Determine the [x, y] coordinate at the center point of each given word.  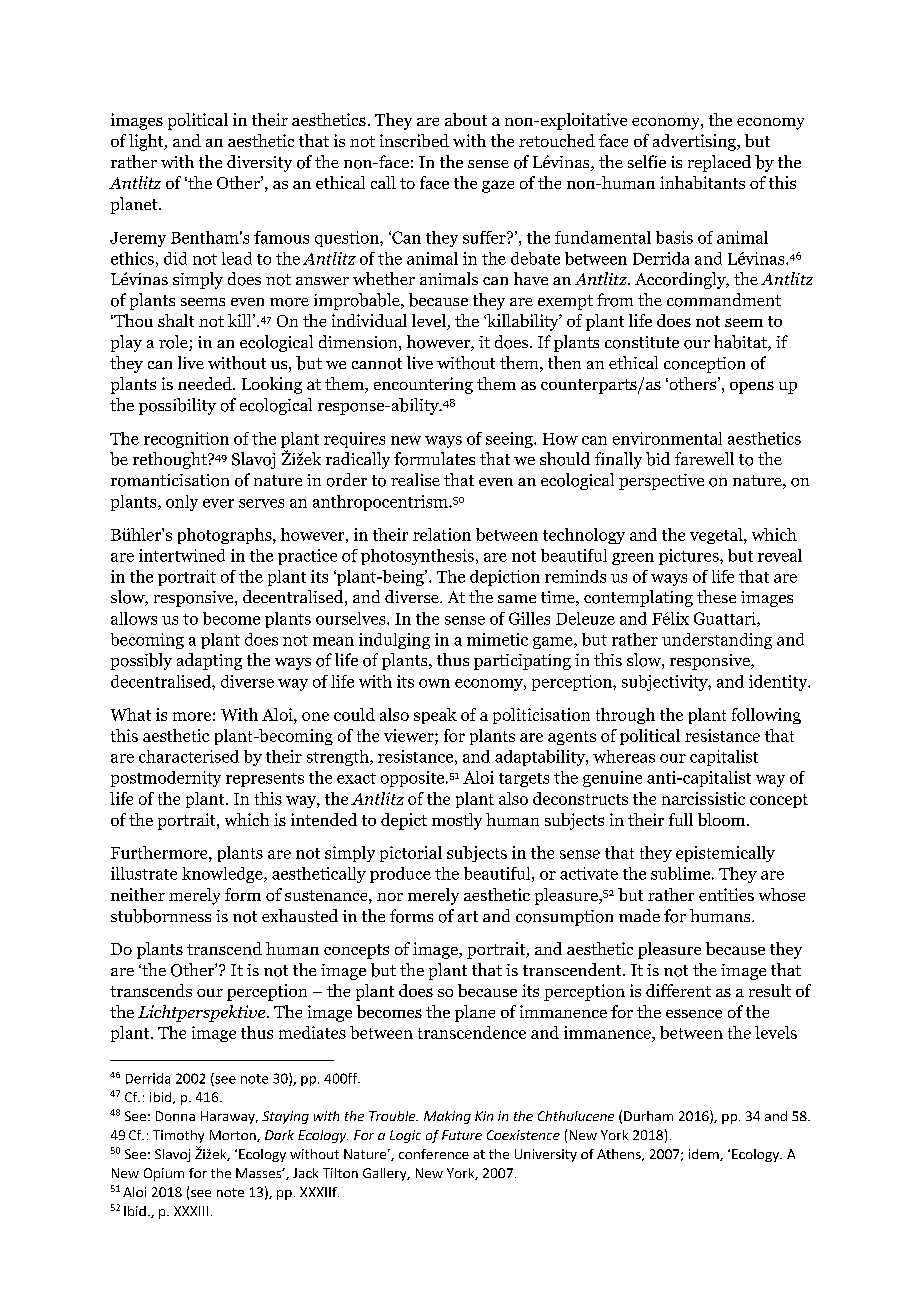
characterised [189, 756]
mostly [457, 821]
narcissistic [703, 798]
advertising [695, 142]
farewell [704, 458]
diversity [259, 163]
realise [415, 479]
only [182, 503]
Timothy [178, 1136]
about [466, 119]
